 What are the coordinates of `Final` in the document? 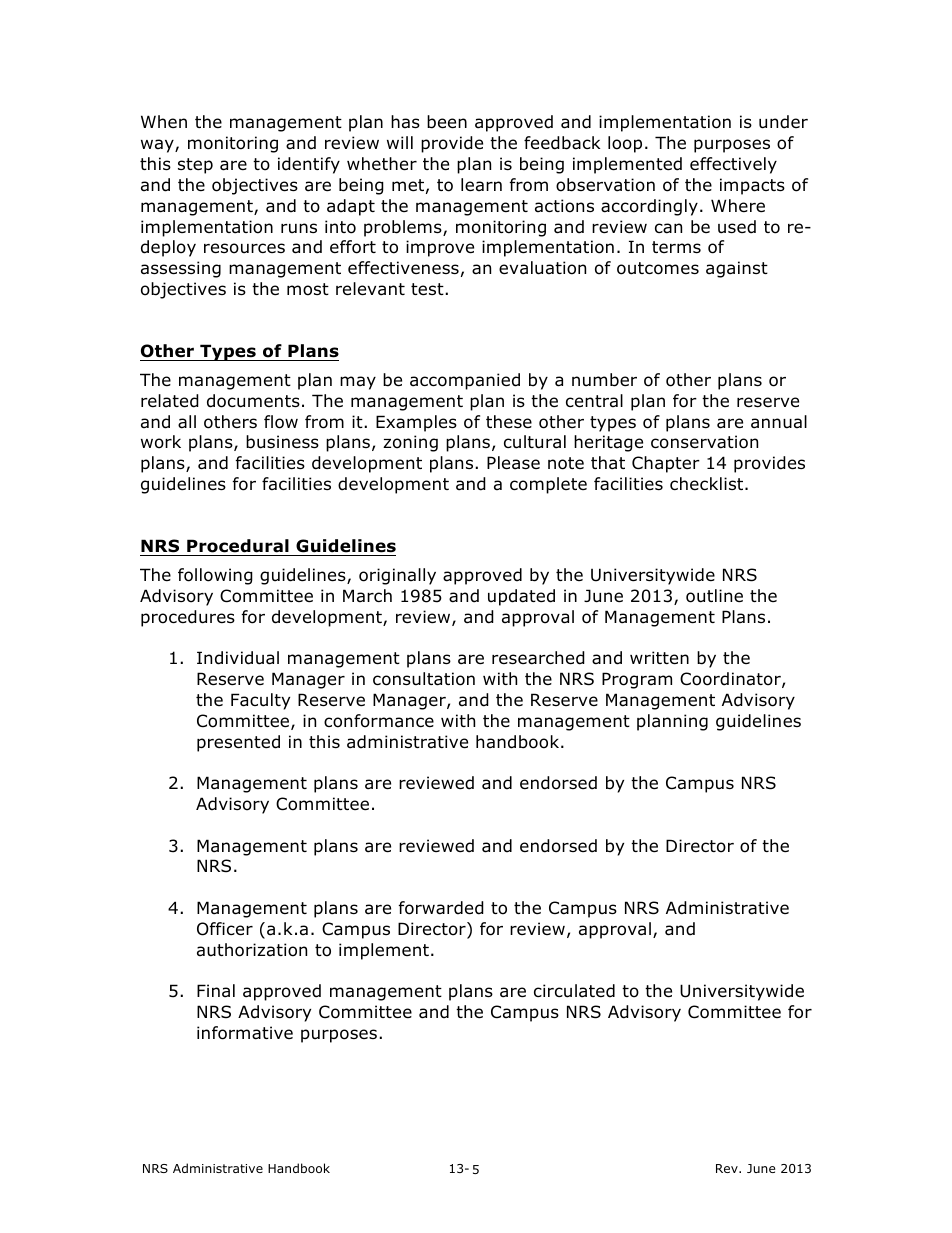 It's located at (216, 991).
